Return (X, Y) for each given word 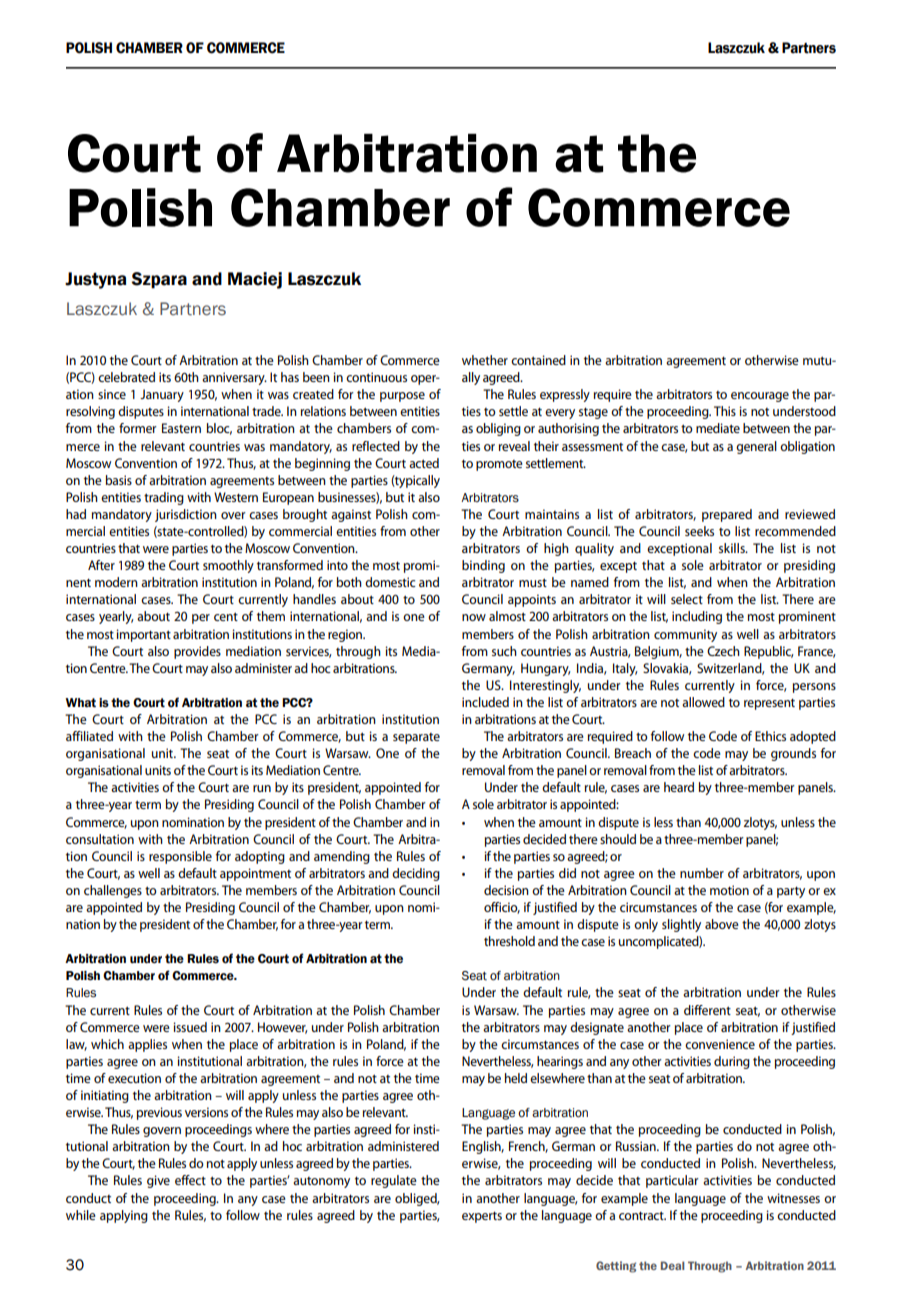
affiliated (89, 736)
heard (679, 787)
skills (733, 548)
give (158, 1181)
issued (190, 1027)
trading (164, 498)
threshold (509, 941)
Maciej (255, 280)
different (707, 1010)
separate (416, 738)
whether (485, 360)
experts (482, 1217)
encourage (760, 397)
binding (483, 566)
